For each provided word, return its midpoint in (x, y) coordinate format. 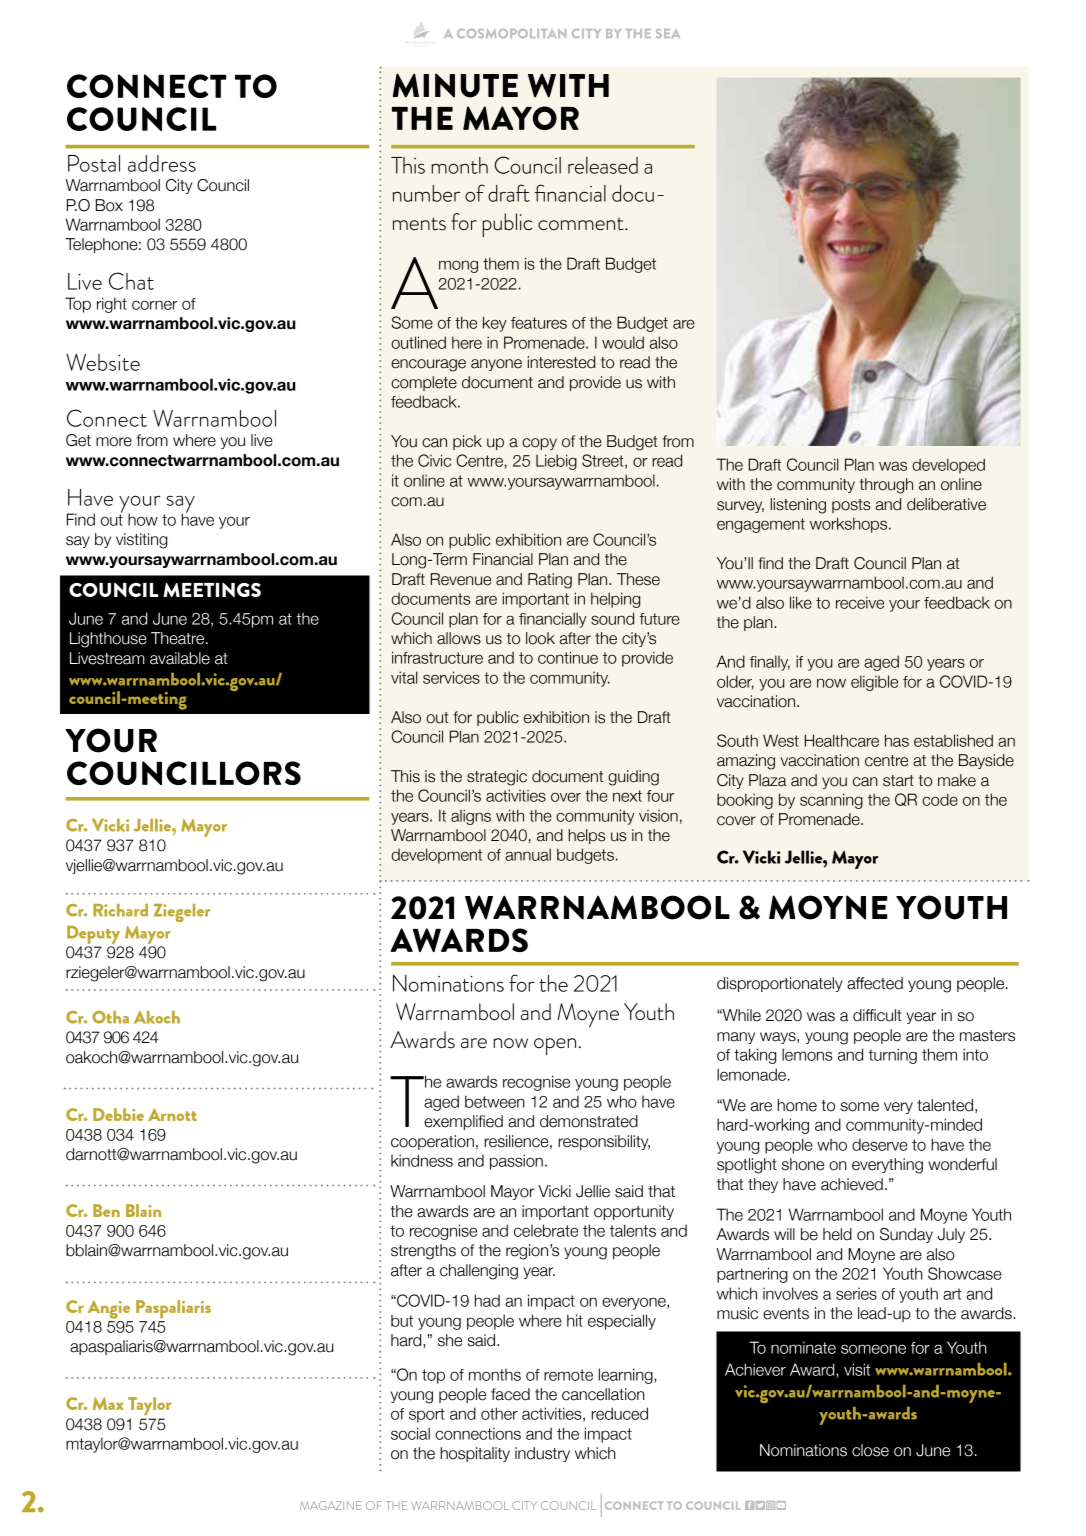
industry (542, 1454)
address (162, 163)
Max (108, 1403)
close (870, 1450)
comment (582, 224)
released (603, 165)
